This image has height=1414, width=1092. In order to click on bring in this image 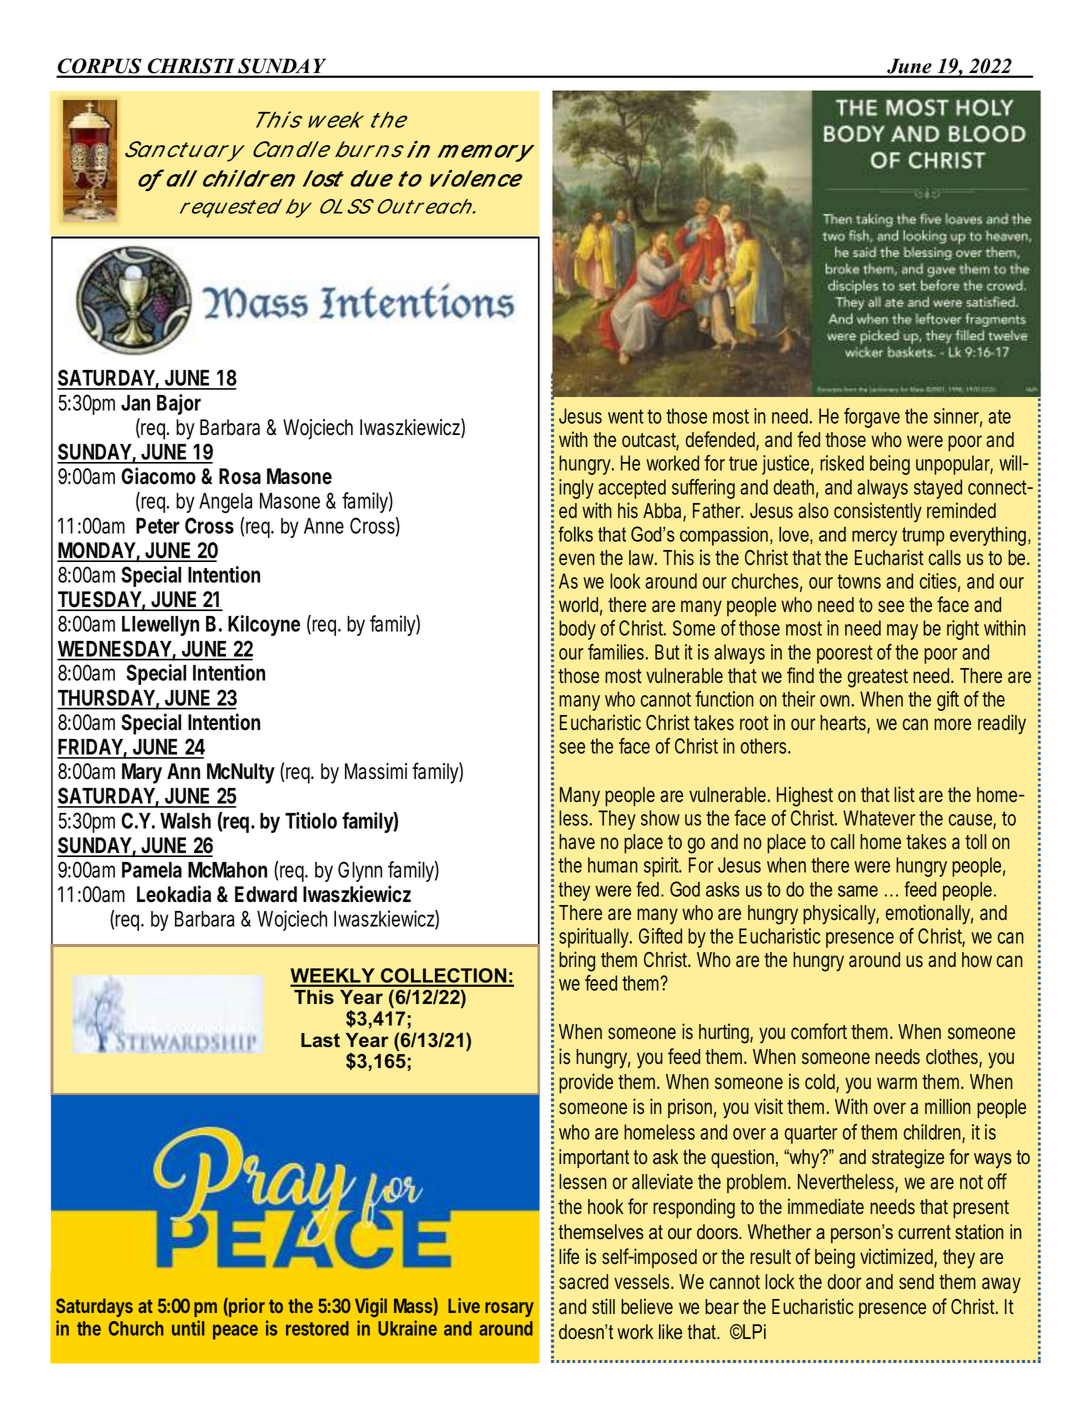, I will do `click(580, 961)`.
